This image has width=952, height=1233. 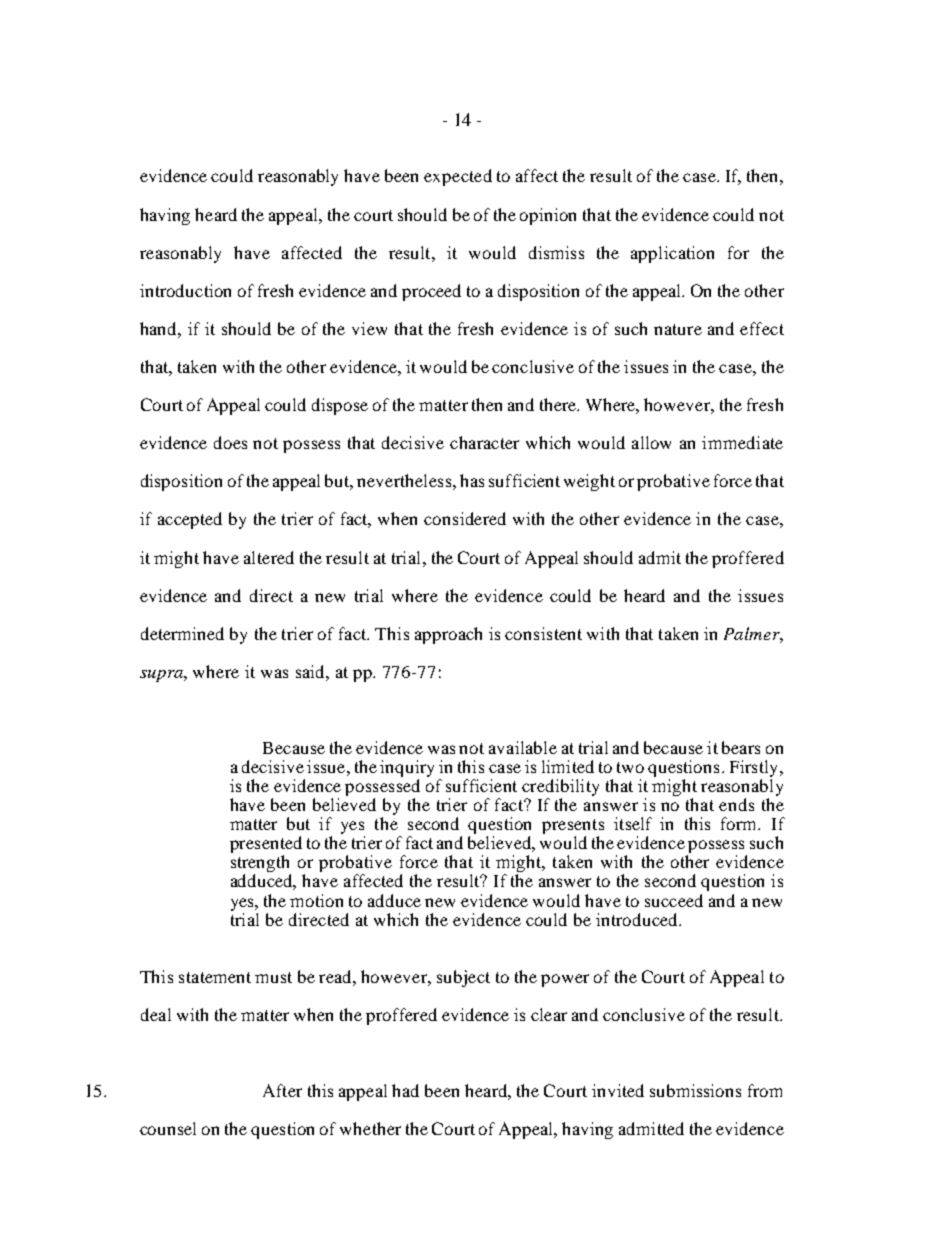 I want to click on bears, so click(x=741, y=747).
